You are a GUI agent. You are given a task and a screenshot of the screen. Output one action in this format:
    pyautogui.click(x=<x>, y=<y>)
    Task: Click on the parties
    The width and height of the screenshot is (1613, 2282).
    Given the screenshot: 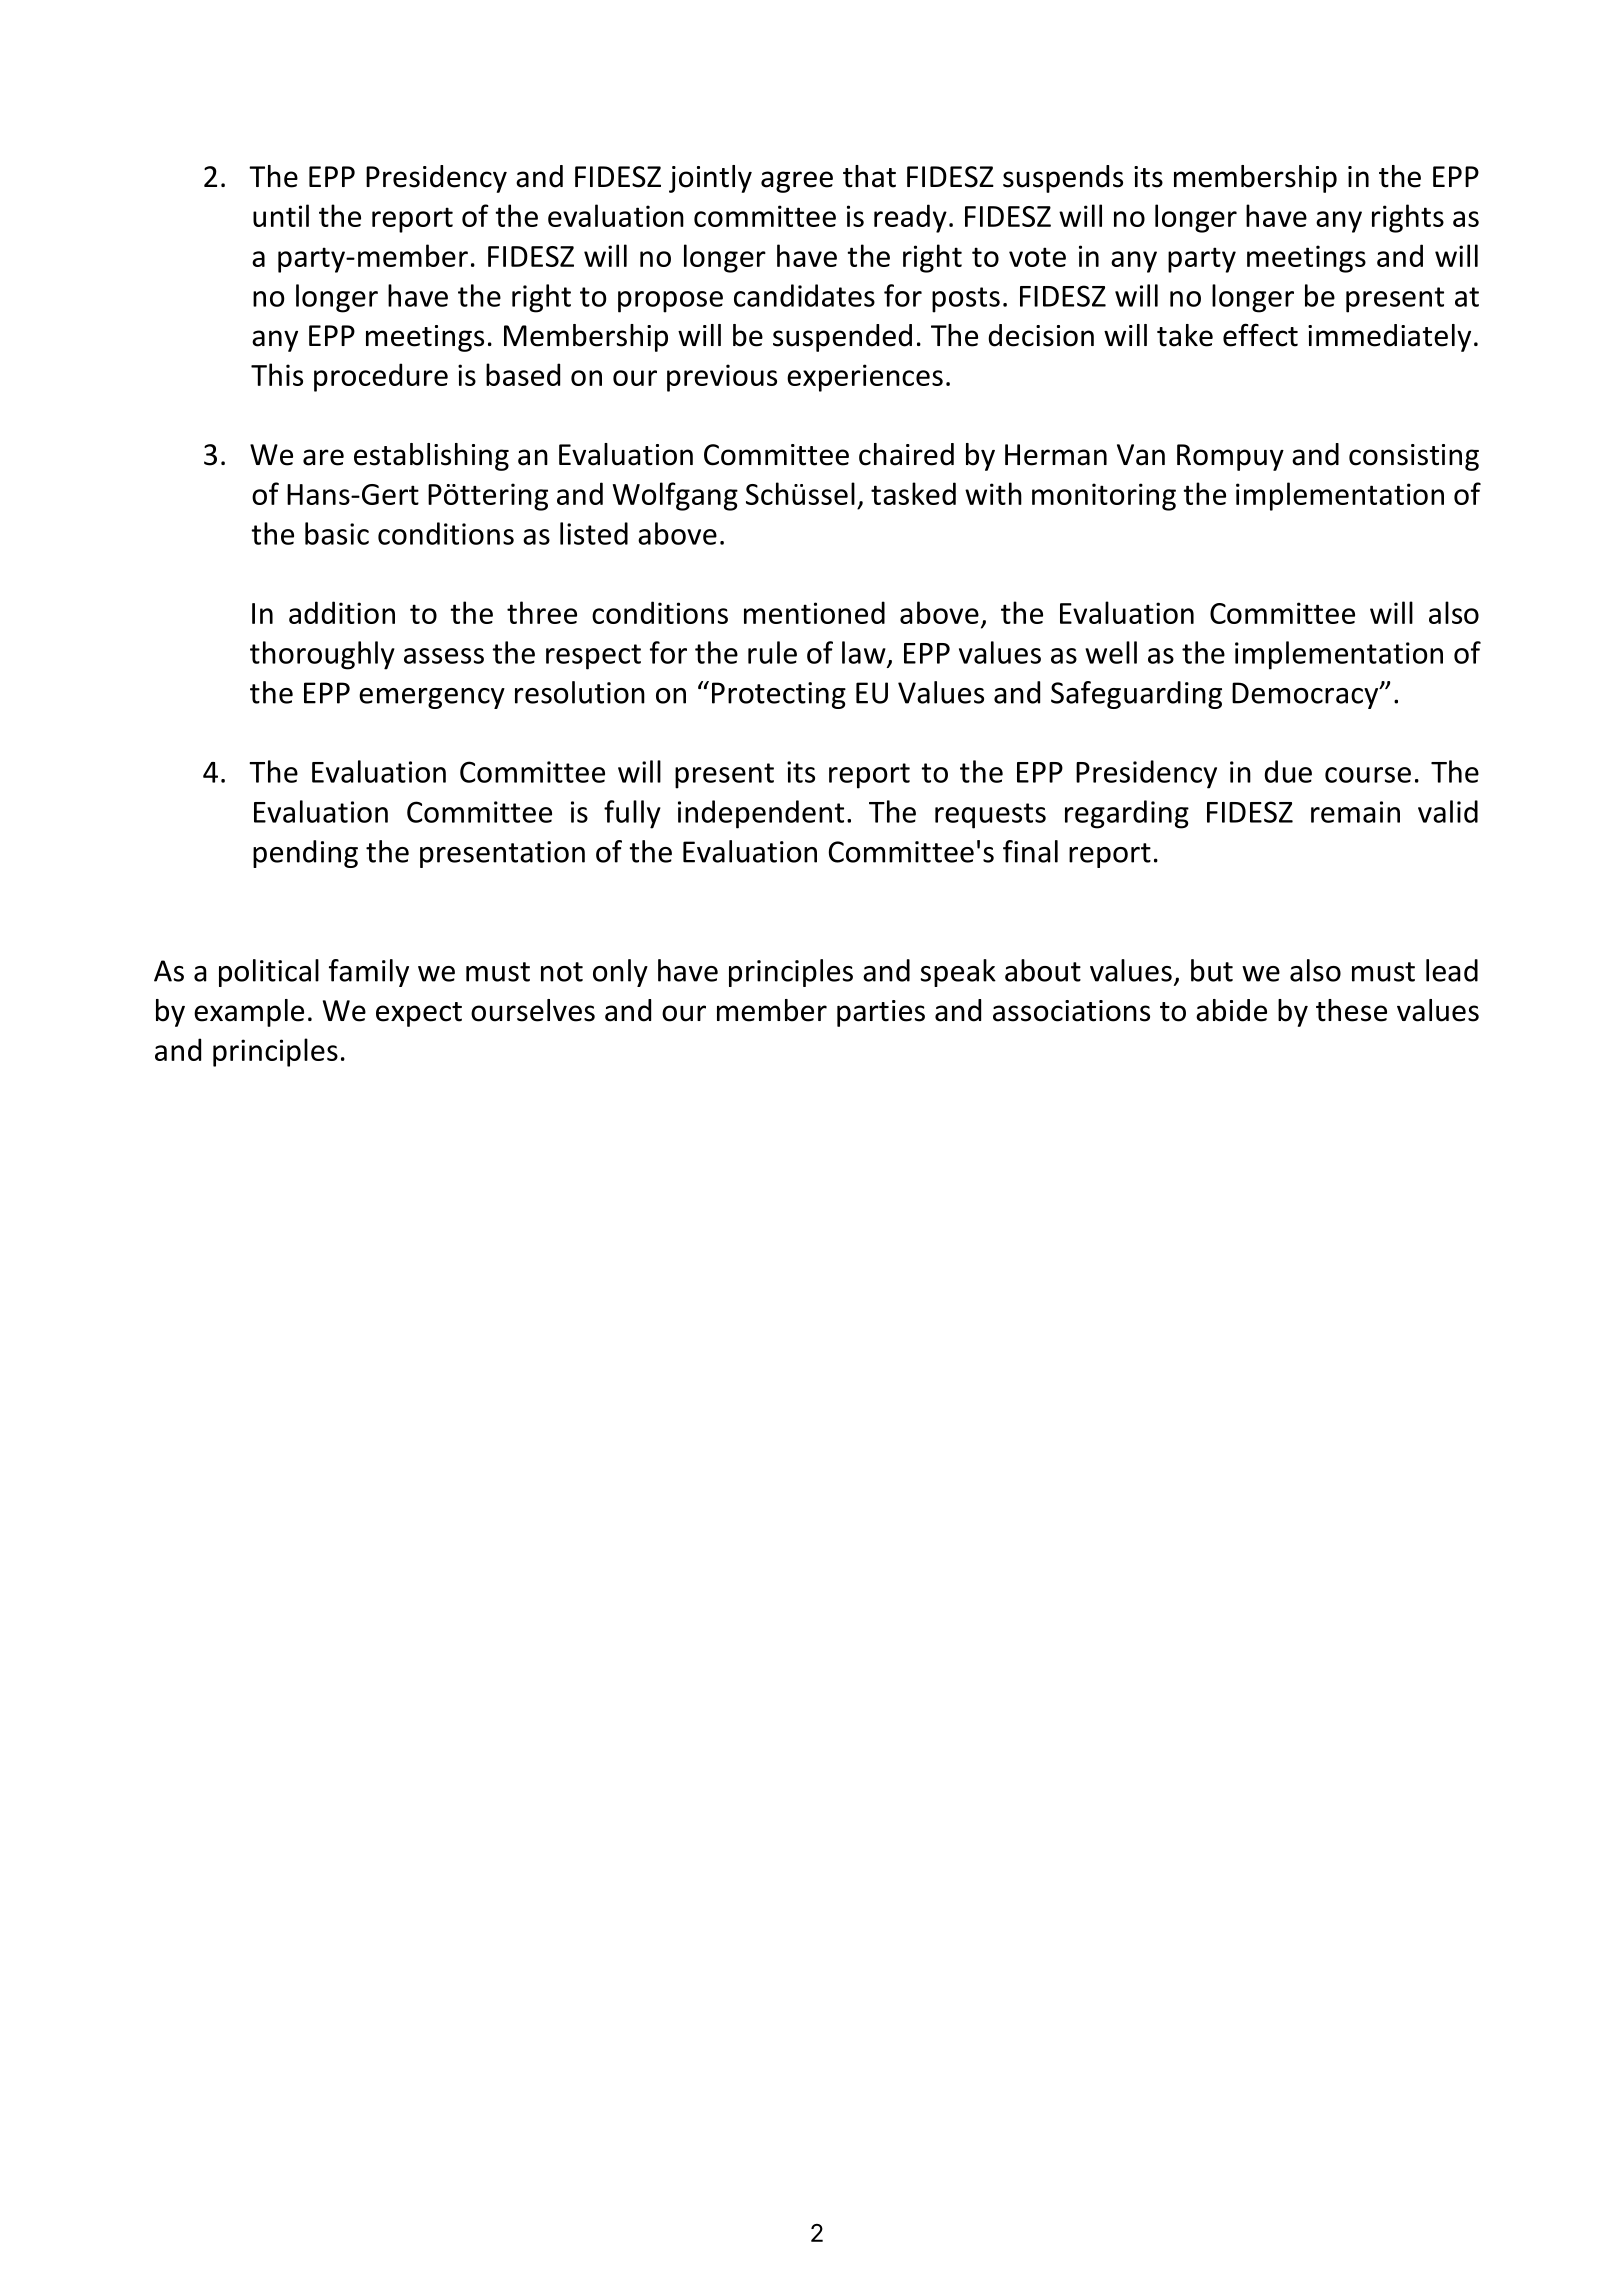 What is the action you would take?
    pyautogui.click(x=881, y=1013)
